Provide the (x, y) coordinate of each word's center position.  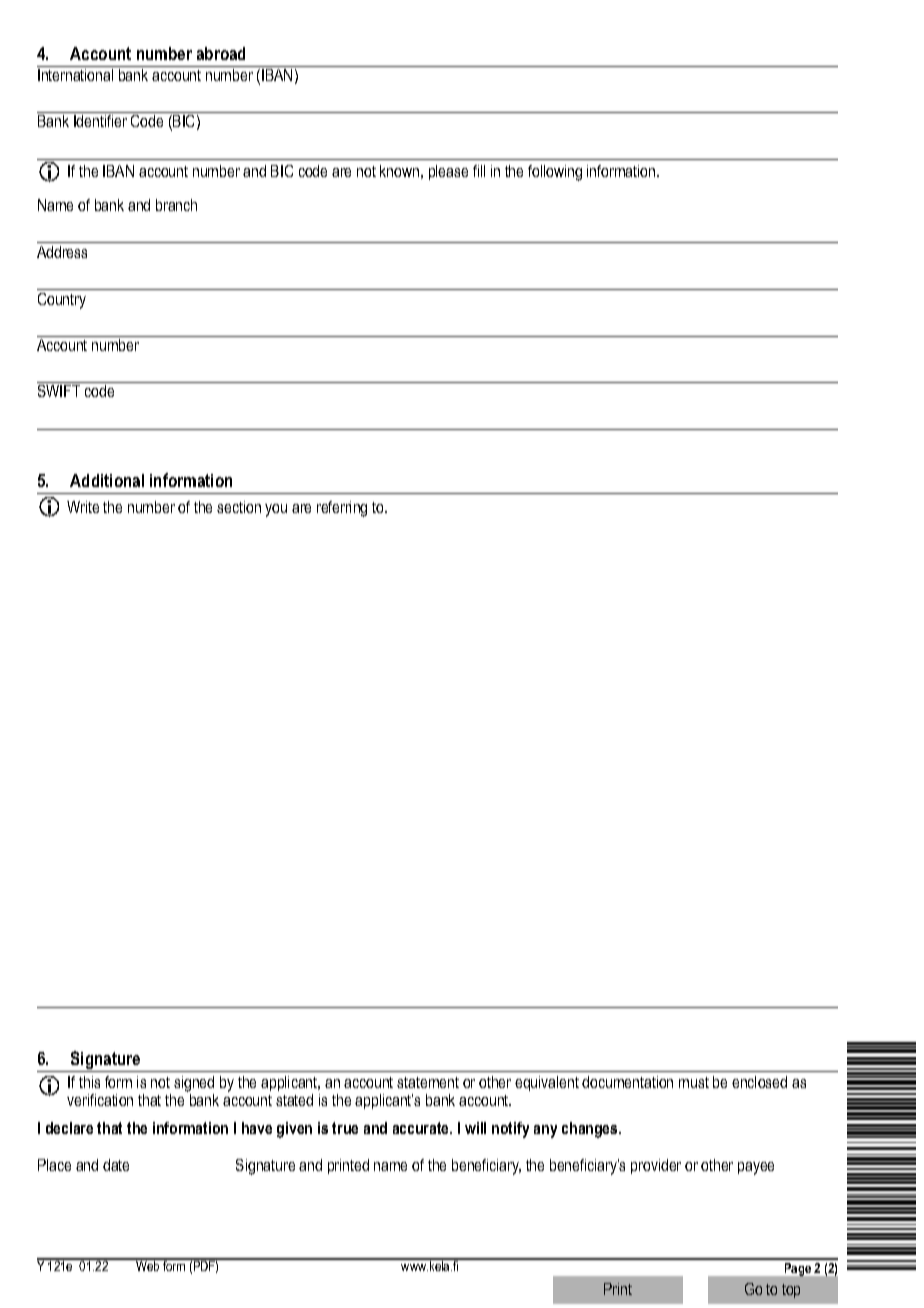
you (276, 510)
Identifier (100, 121)
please (448, 172)
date (116, 1165)
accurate (422, 1128)
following (555, 173)
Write (83, 507)
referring (342, 509)
